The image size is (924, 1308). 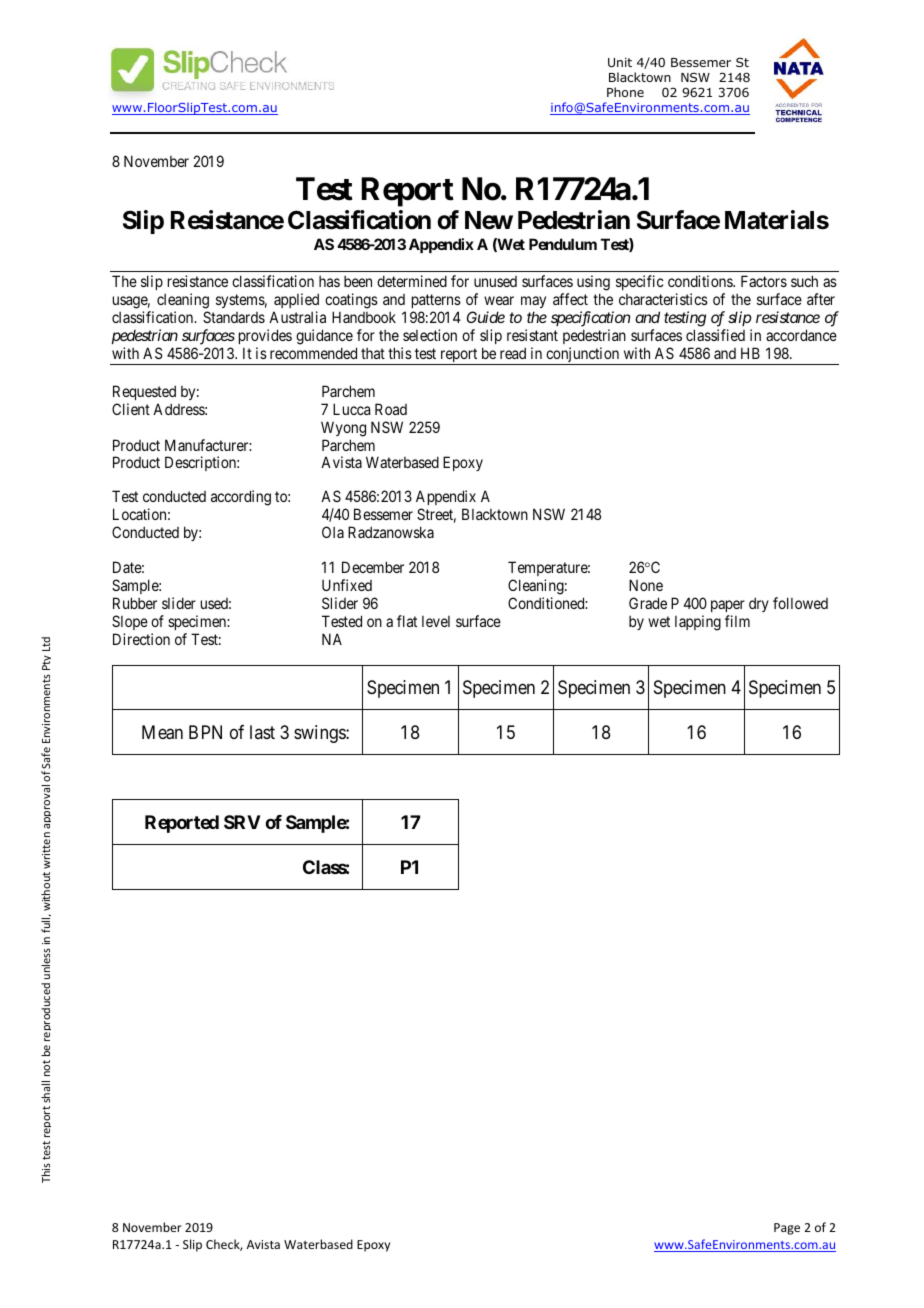 I want to click on has, so click(x=329, y=281).
